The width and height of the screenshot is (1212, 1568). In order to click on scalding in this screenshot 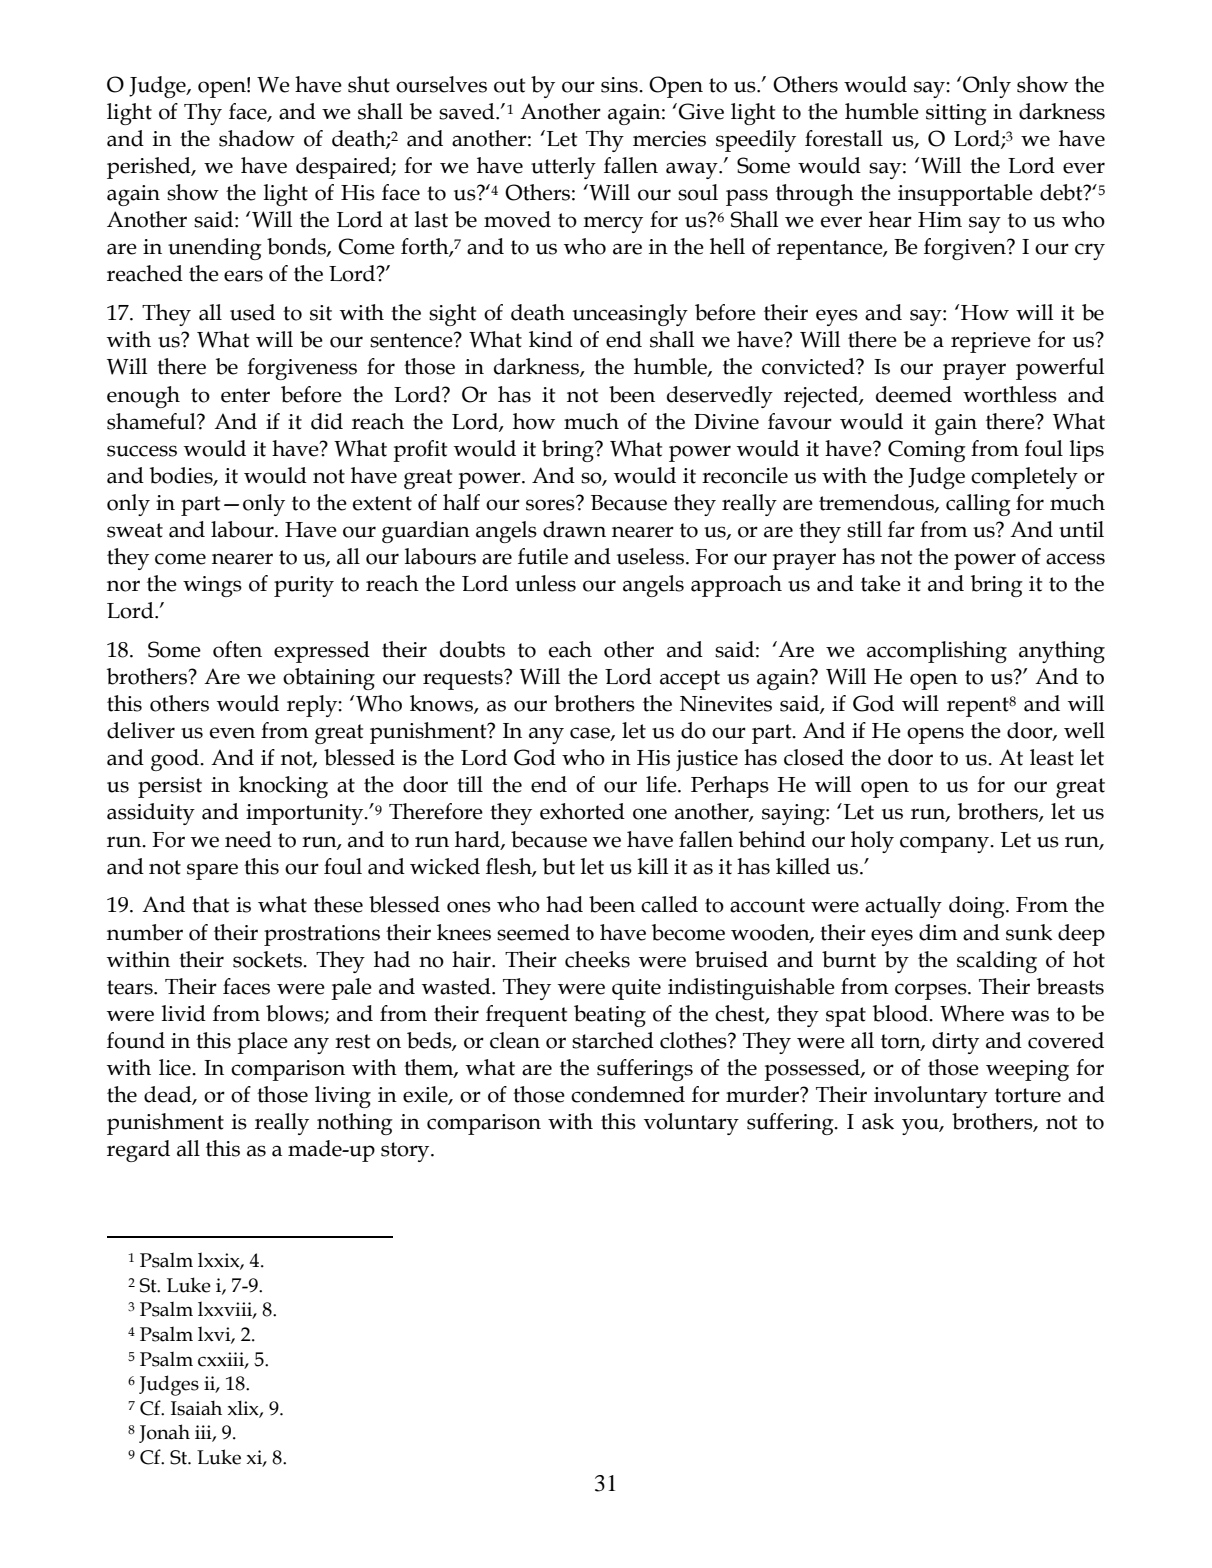, I will do `click(997, 962)`.
